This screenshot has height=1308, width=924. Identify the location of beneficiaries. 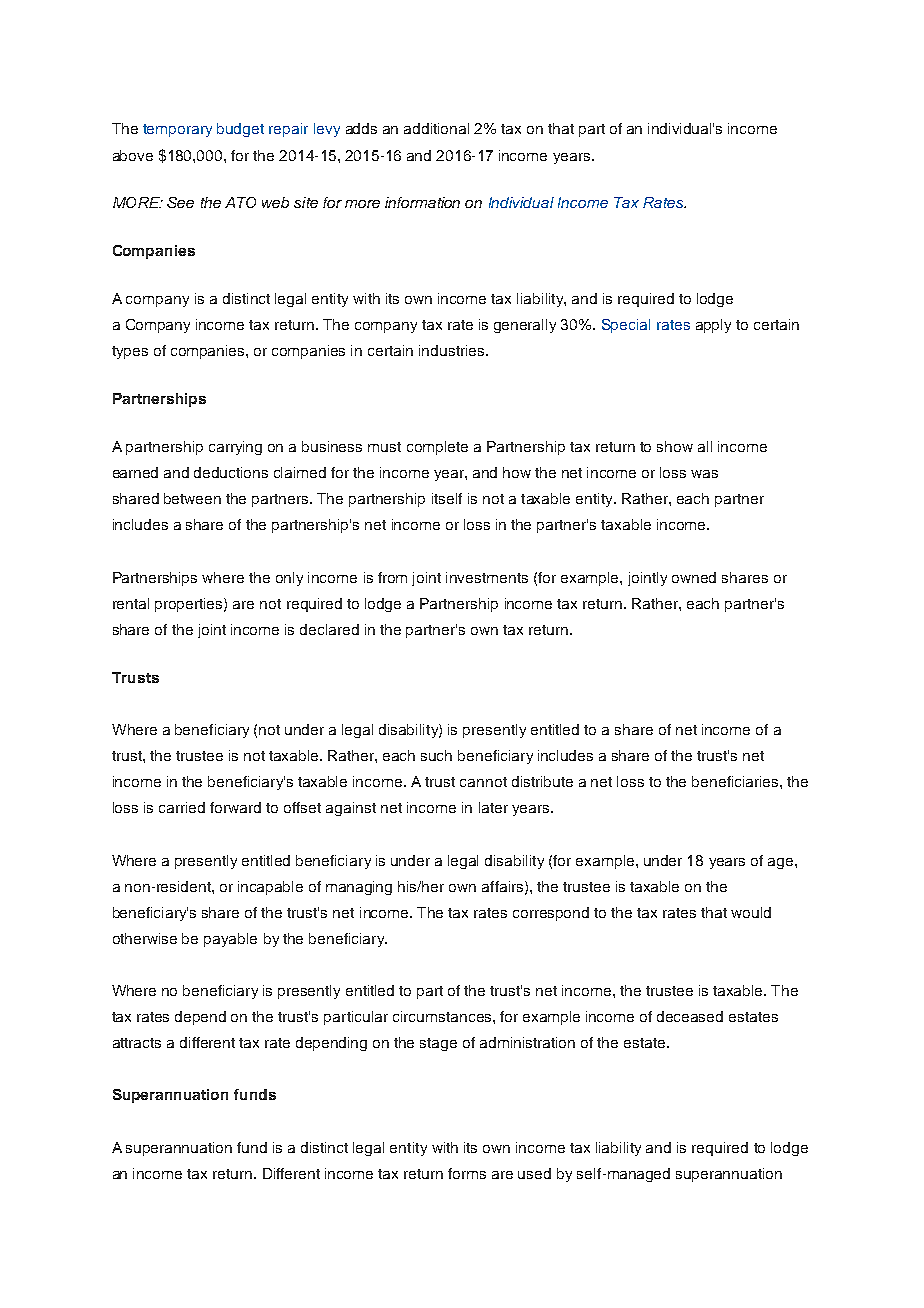
(736, 781).
